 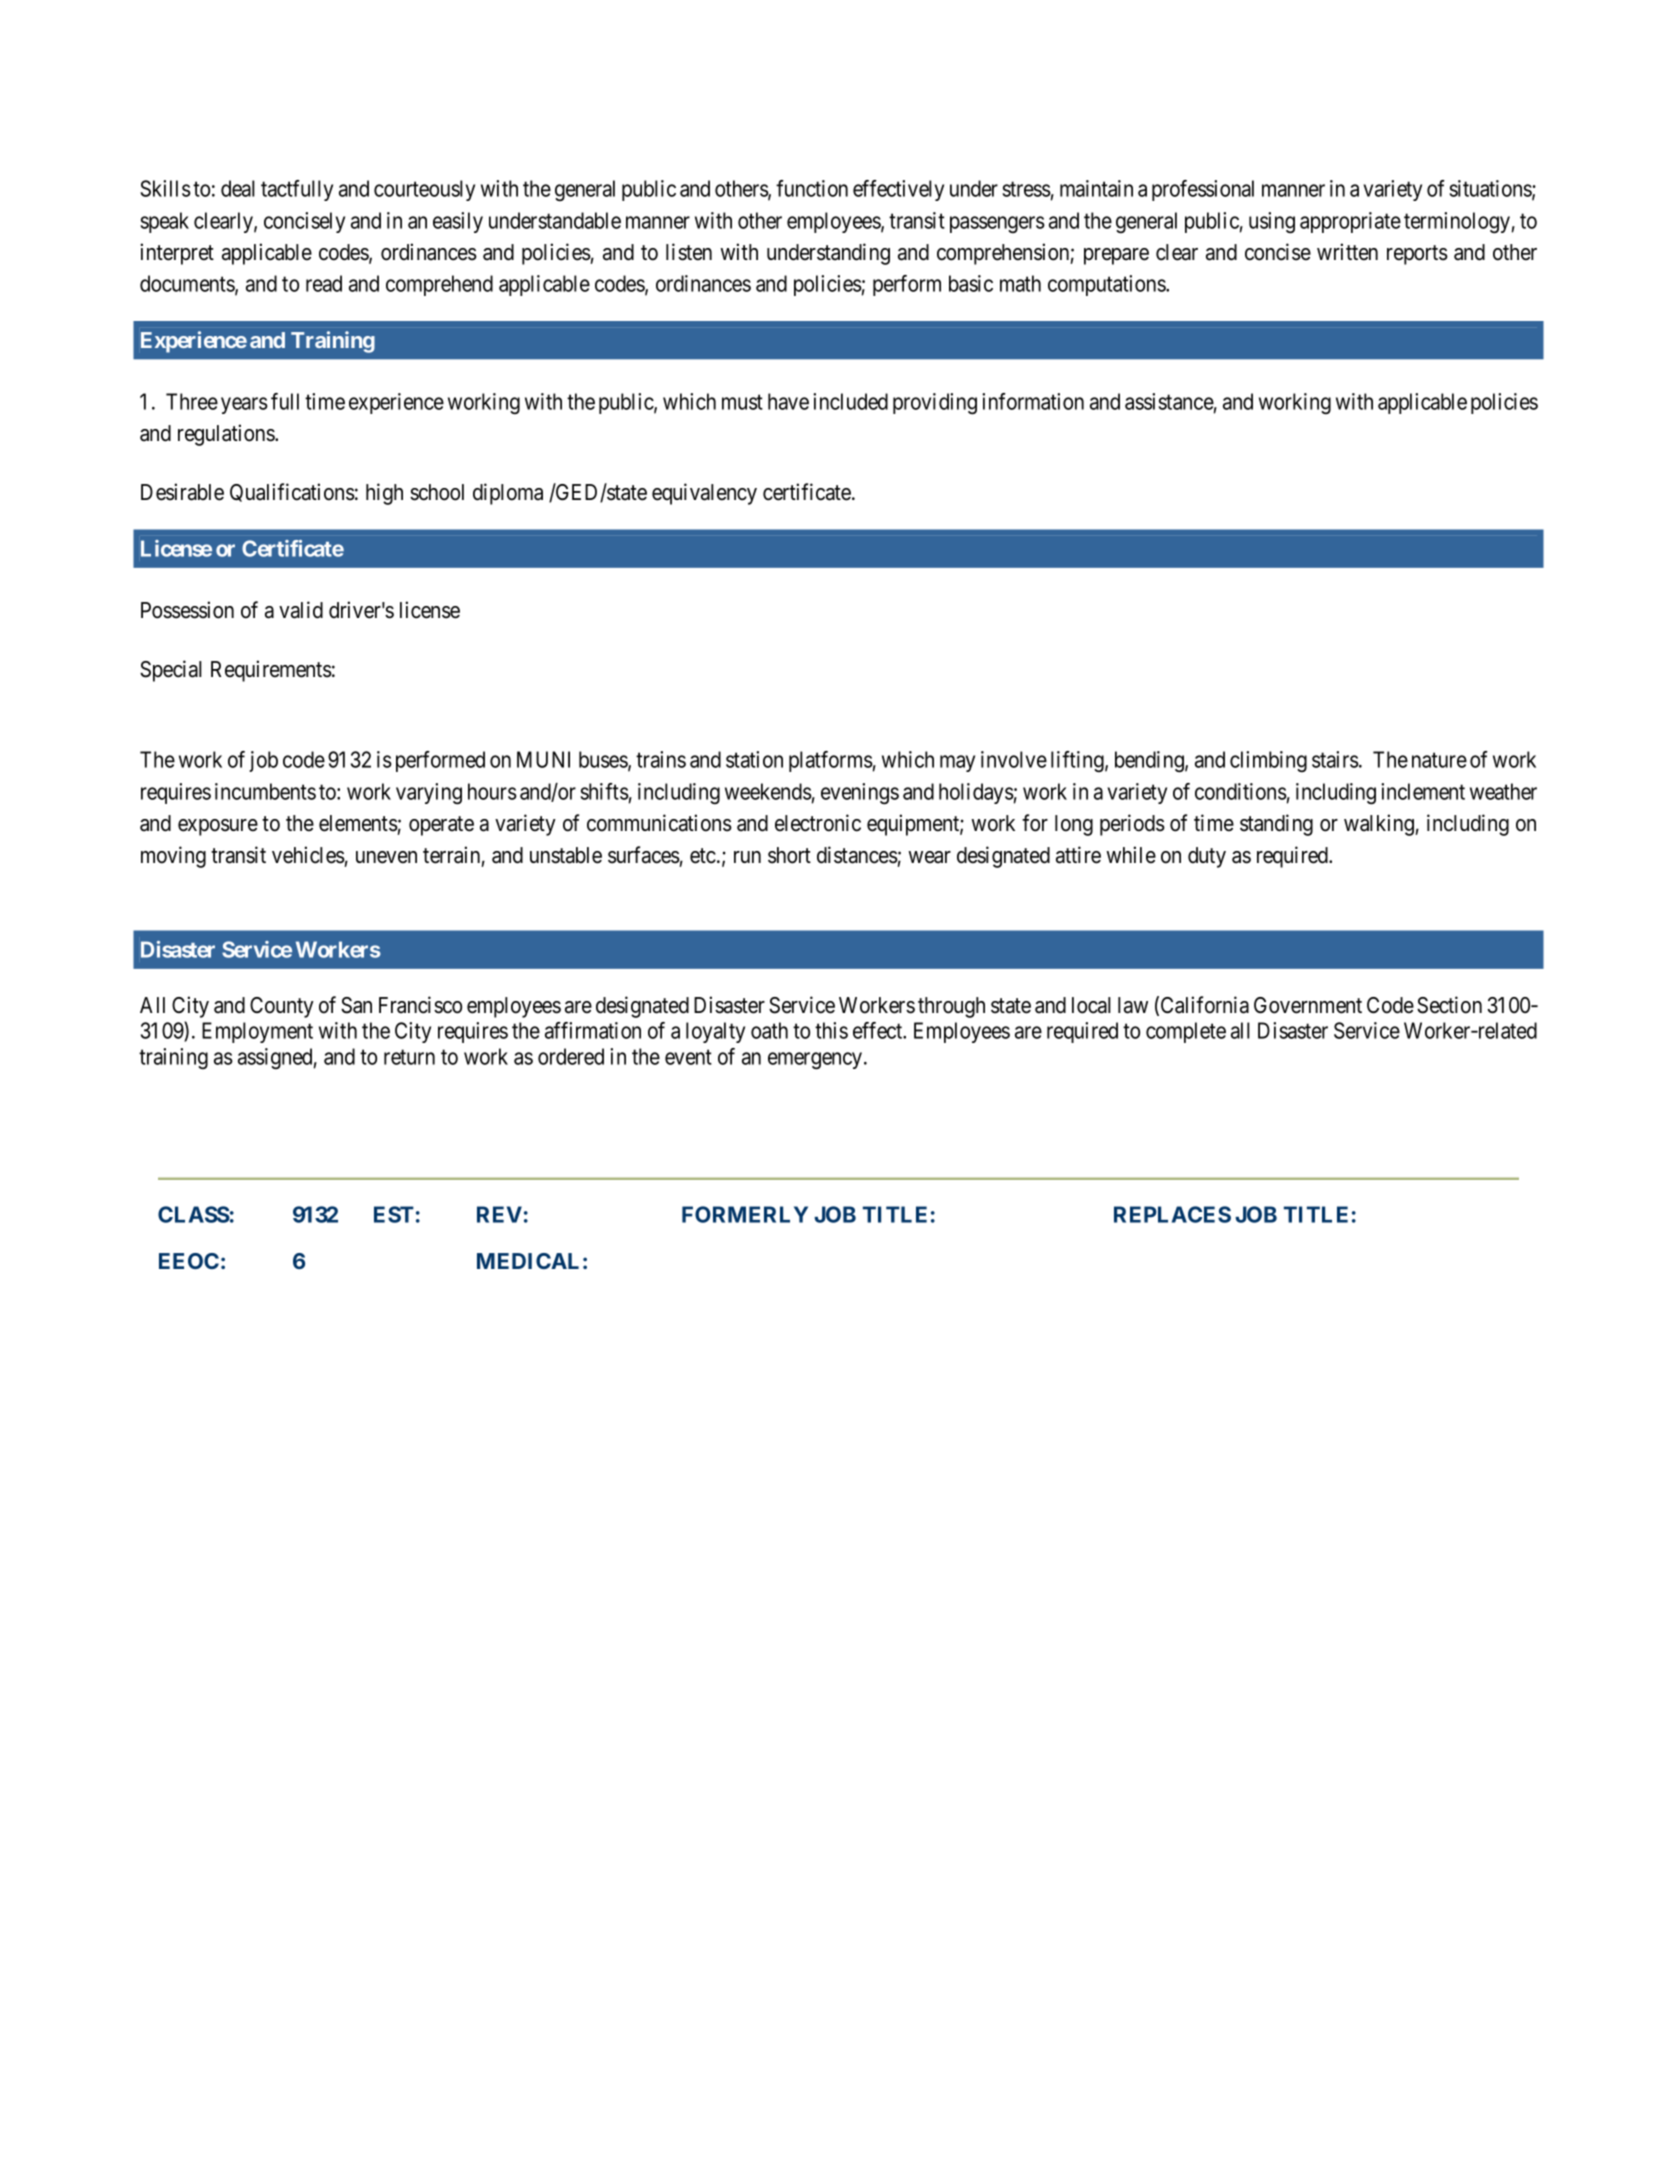 I want to click on San, so click(x=356, y=1005).
